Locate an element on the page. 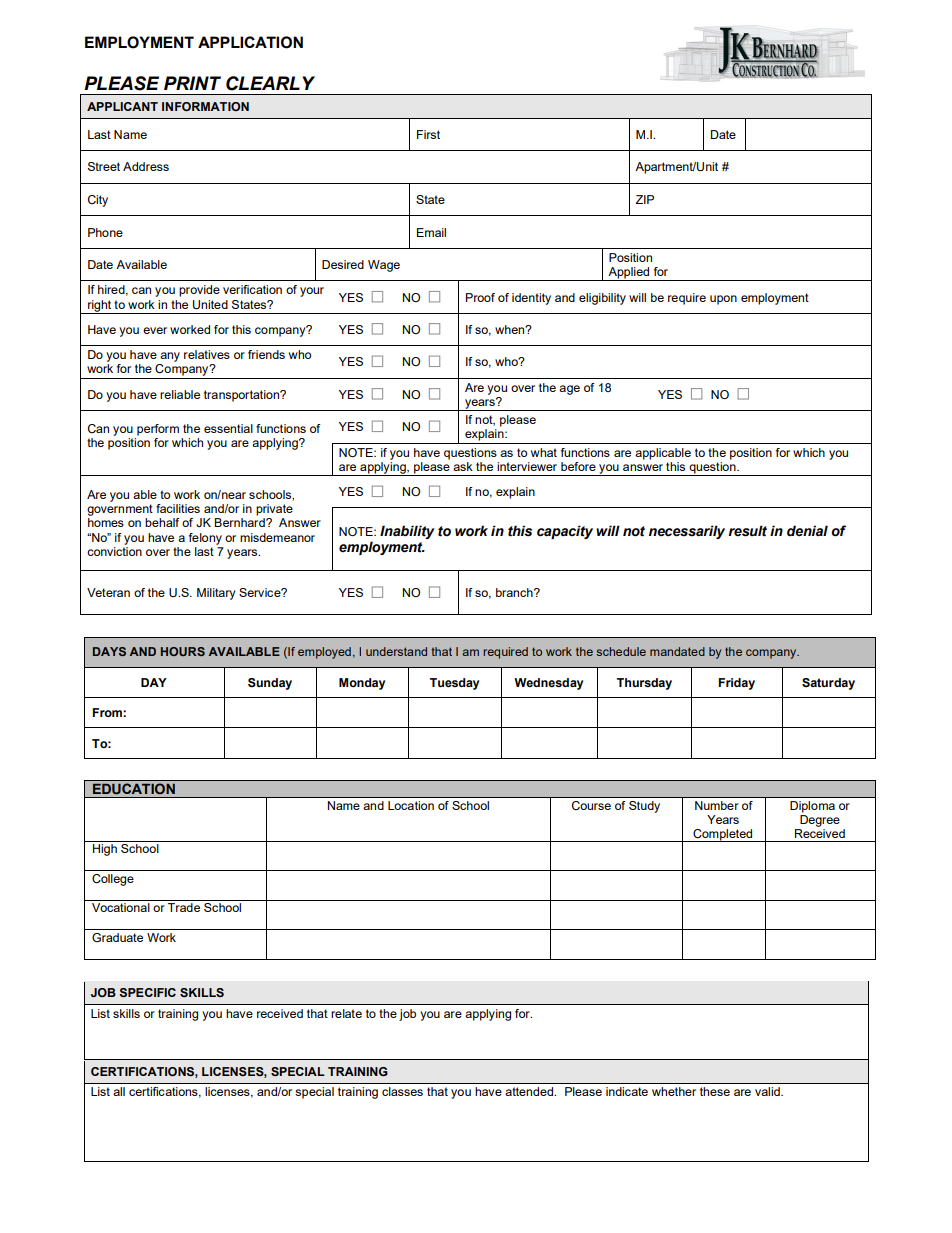 The image size is (952, 1233). felony is located at coordinates (205, 539).
